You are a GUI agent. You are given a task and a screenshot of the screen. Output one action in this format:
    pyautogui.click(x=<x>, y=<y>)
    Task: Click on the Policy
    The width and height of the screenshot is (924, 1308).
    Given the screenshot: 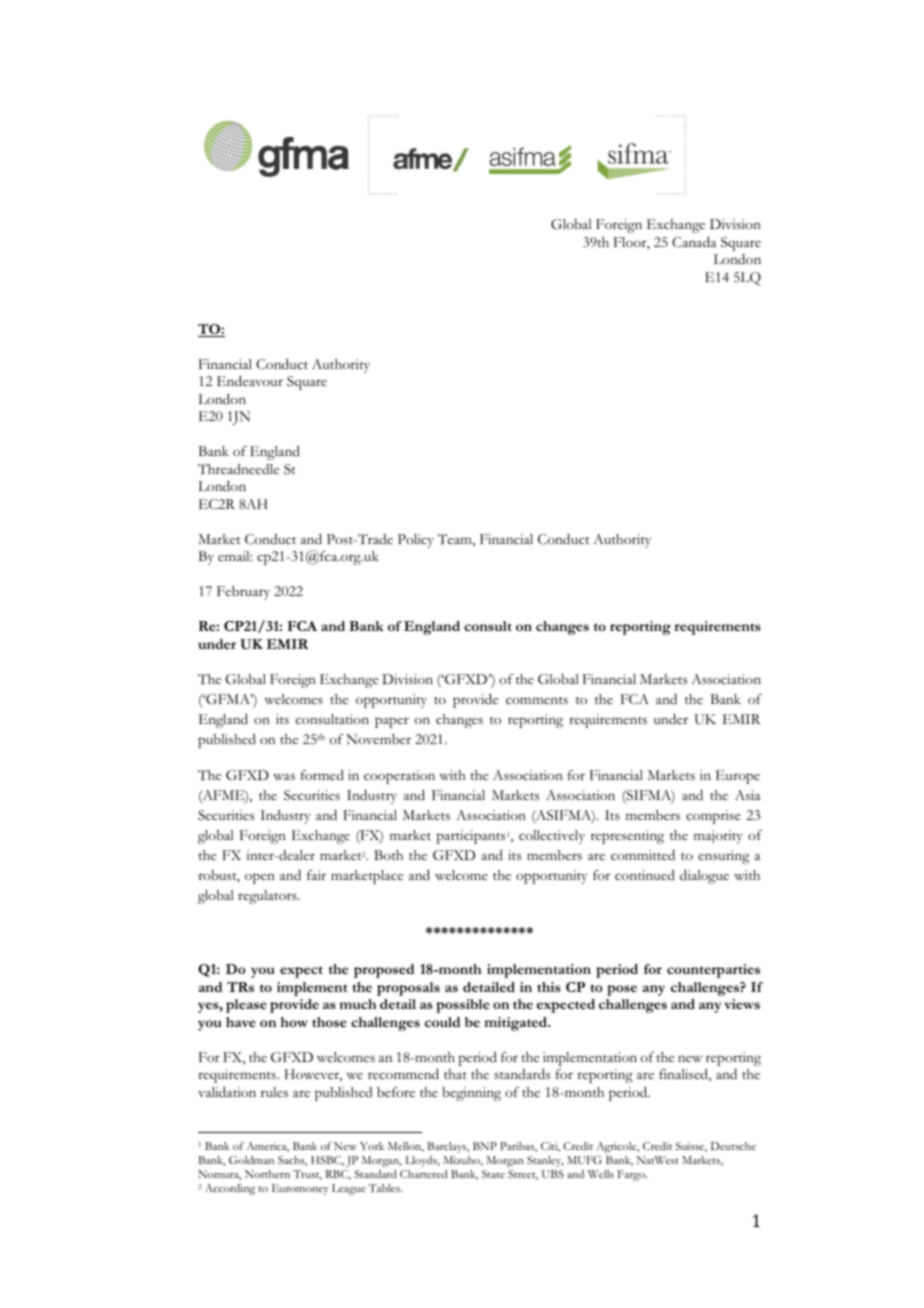 What is the action you would take?
    pyautogui.click(x=416, y=541)
